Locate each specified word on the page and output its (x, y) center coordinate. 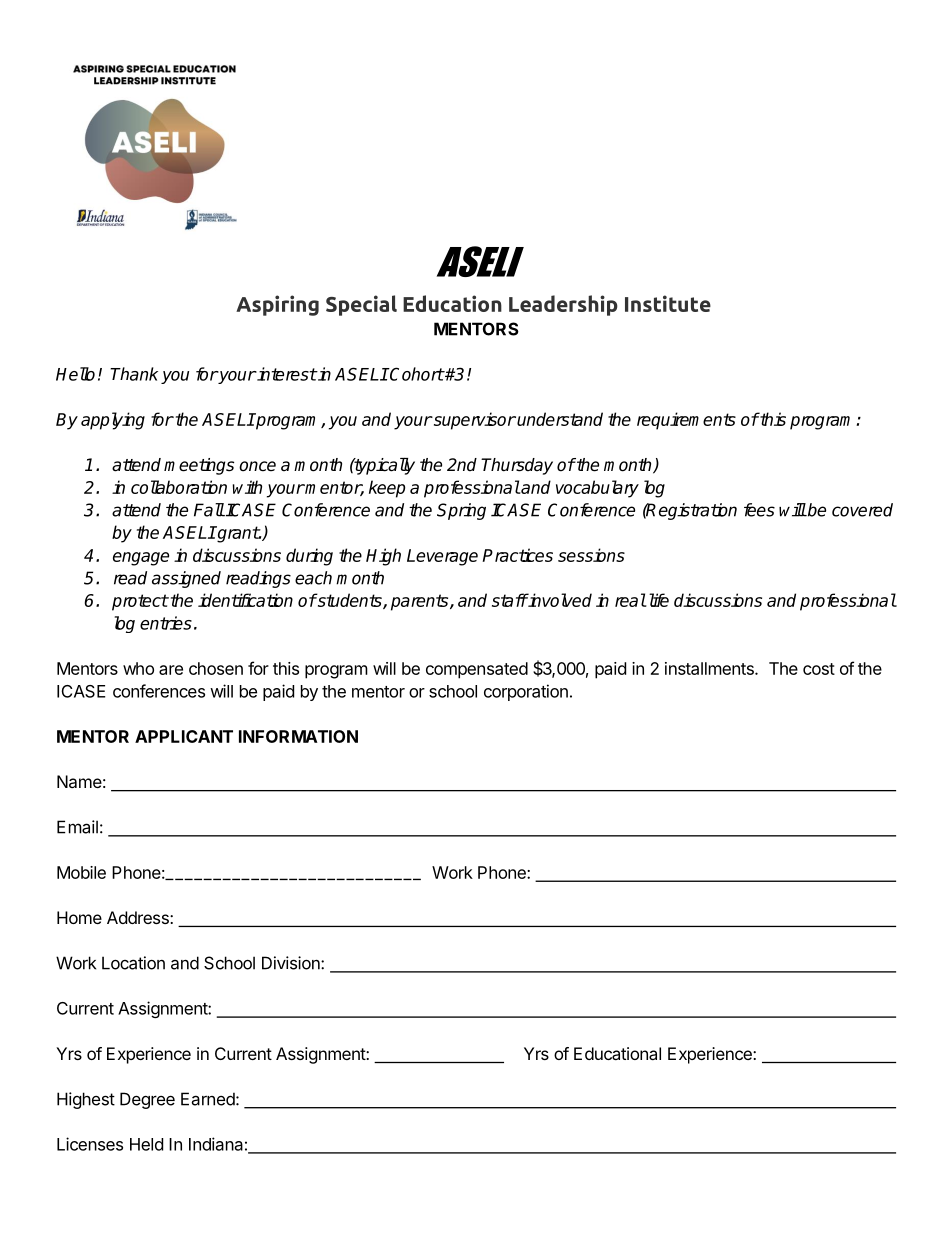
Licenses (90, 1144)
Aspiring (277, 305)
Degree (147, 1100)
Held (146, 1144)
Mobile (81, 872)
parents (421, 602)
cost (819, 669)
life (657, 600)
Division (292, 963)
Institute (668, 303)
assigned (186, 579)
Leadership (563, 305)
